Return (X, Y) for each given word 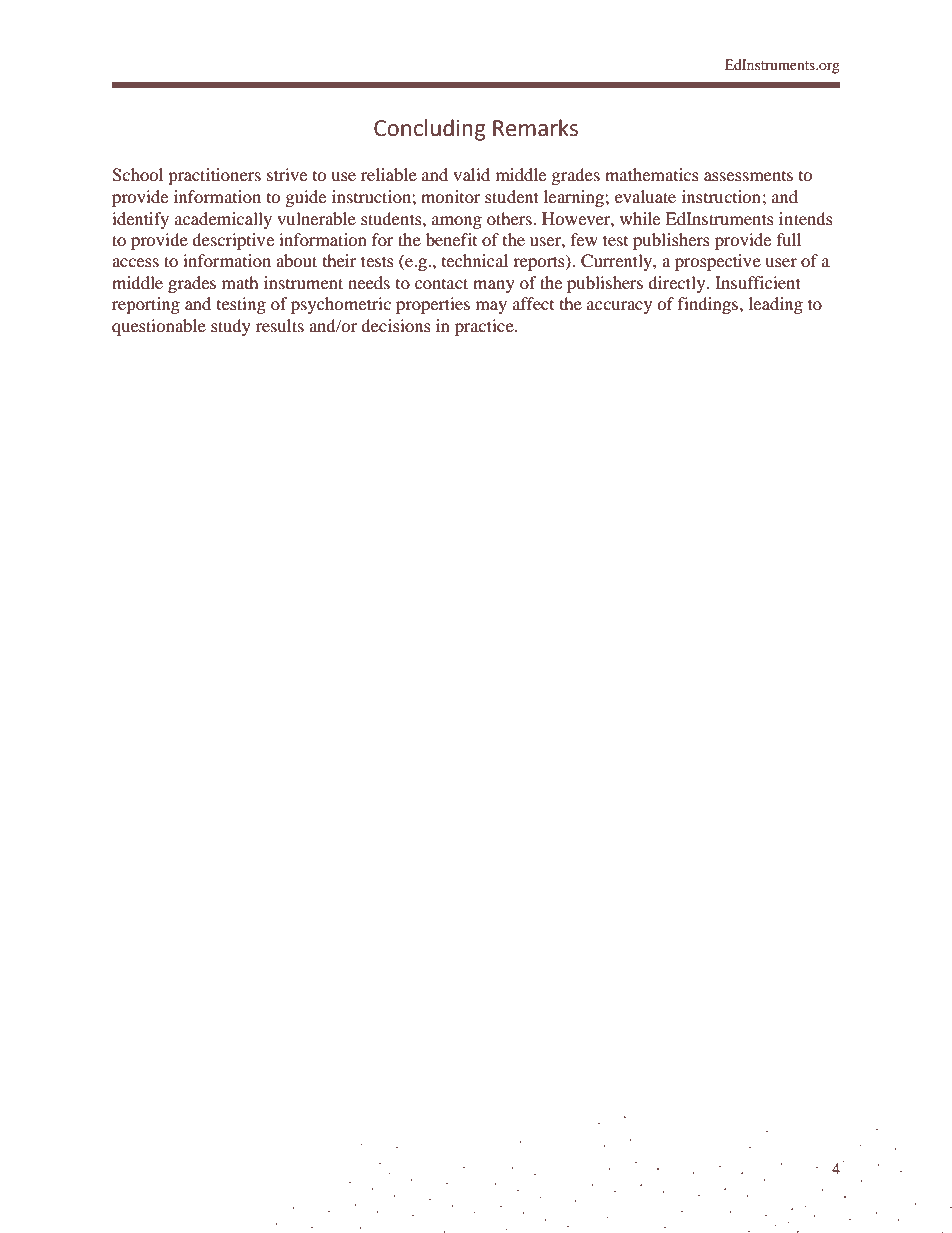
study (231, 327)
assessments (748, 176)
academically (223, 220)
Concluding (430, 130)
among (457, 222)
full (789, 239)
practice (485, 327)
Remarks (535, 128)
